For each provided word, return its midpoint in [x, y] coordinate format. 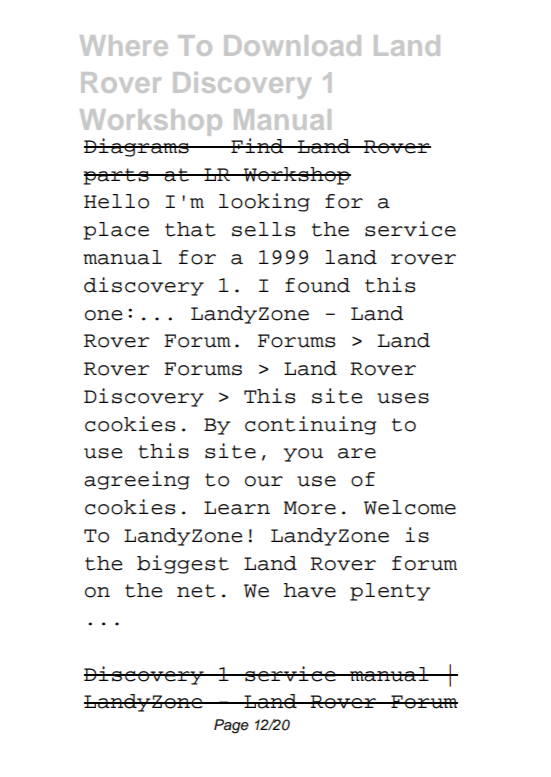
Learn [237, 508]
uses [403, 398]
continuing [310, 425]
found [317, 285]
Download [292, 45]
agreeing [137, 480]
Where [124, 45]
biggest [183, 564]
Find [257, 146]
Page [231, 726]
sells [264, 229]
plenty [390, 592]
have [310, 590]
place [116, 231]
